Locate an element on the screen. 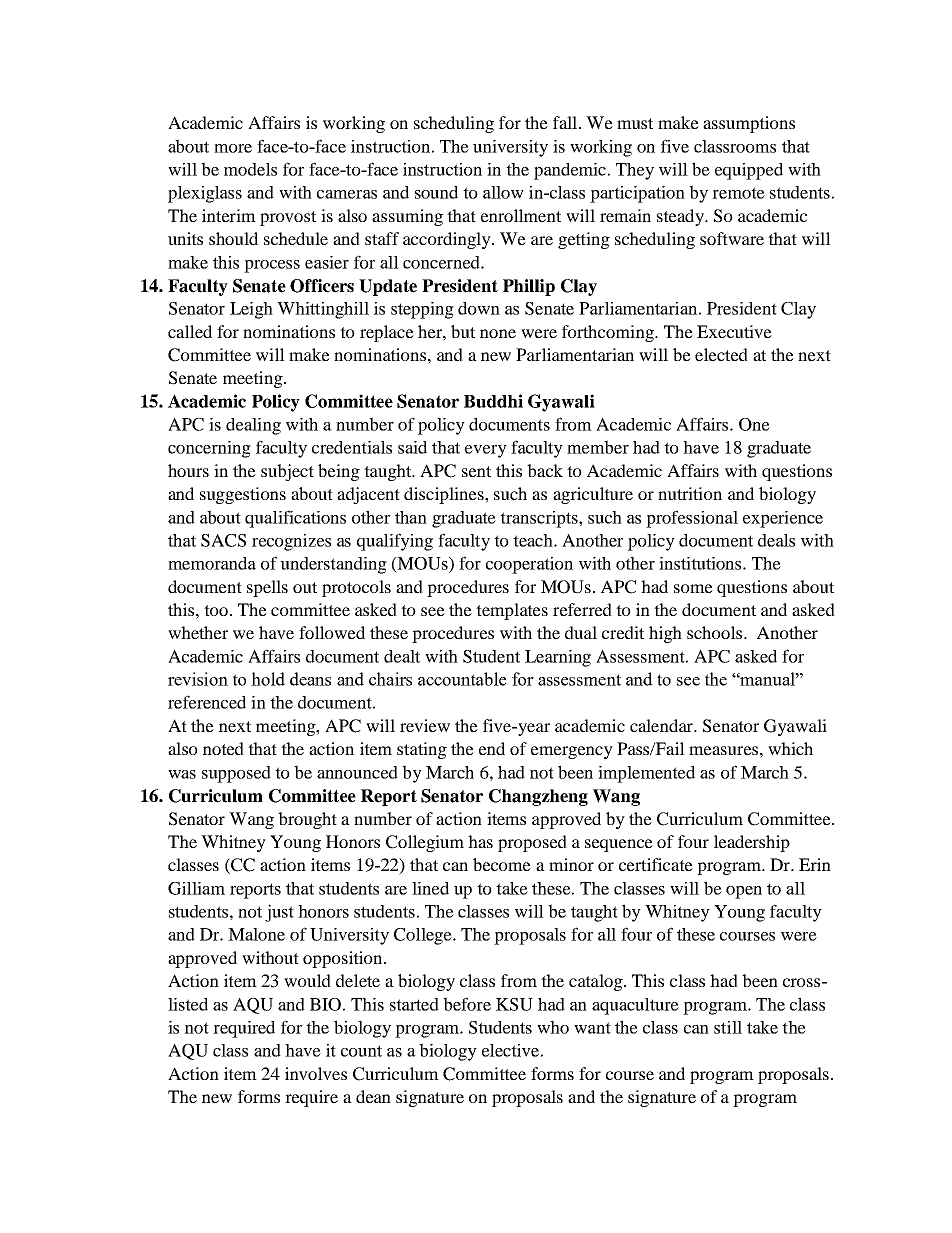 The image size is (952, 1233). more is located at coordinates (233, 148).
